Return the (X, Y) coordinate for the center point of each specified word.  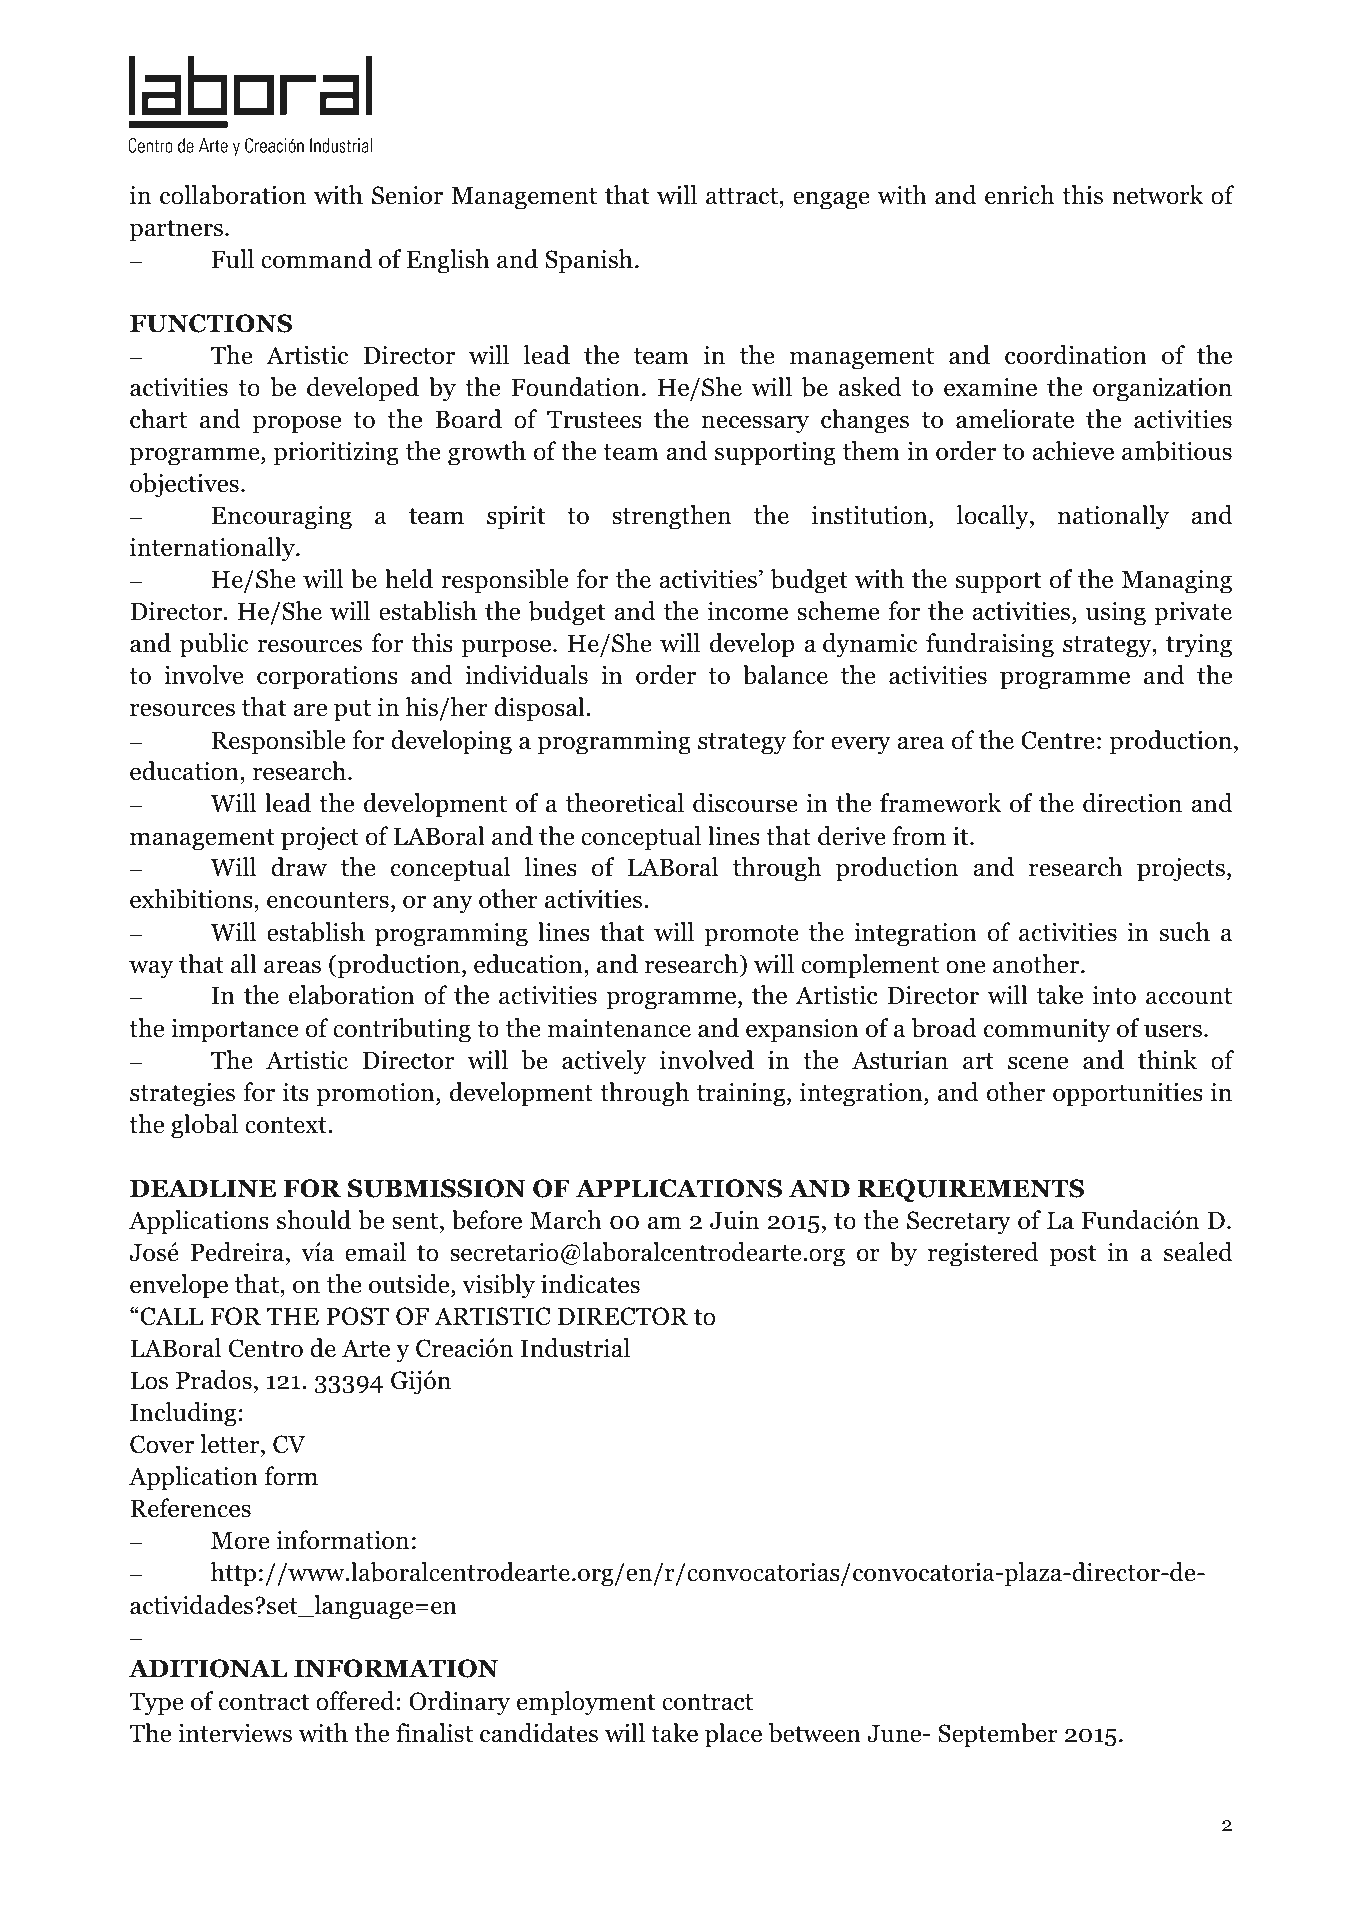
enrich (1019, 195)
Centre (1058, 740)
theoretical (625, 803)
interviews (235, 1733)
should (314, 1220)
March (566, 1220)
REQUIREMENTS (971, 1190)
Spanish (589, 261)
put (352, 711)
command (316, 259)
